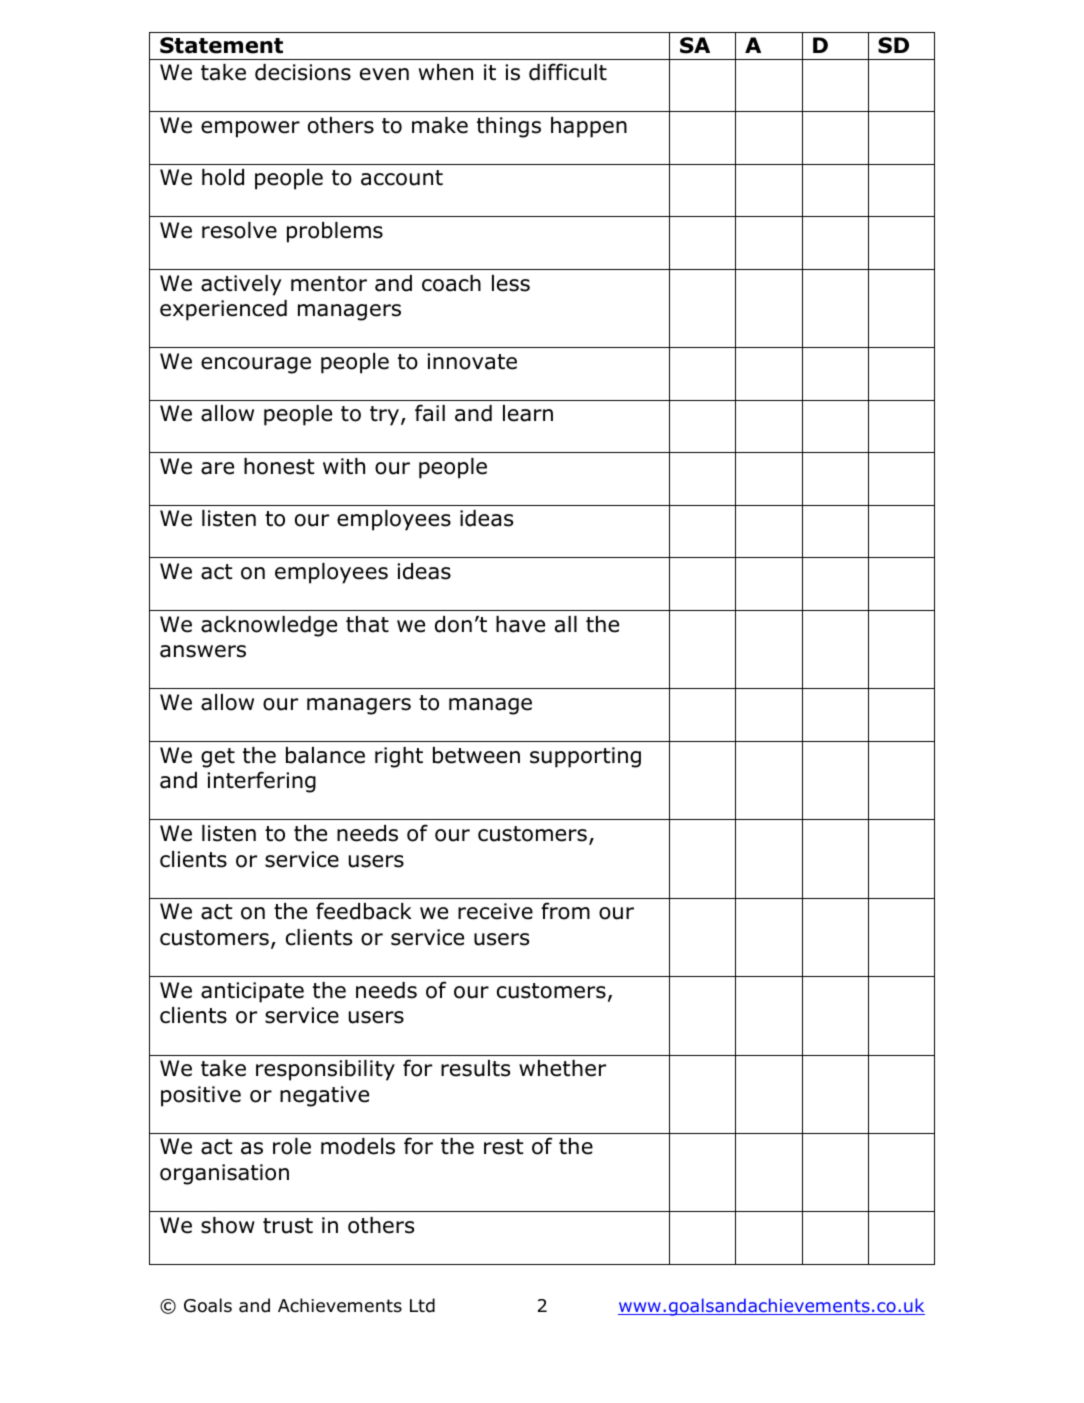 Image resolution: width=1084 pixels, height=1403 pixels. I want to click on try, so click(386, 416).
